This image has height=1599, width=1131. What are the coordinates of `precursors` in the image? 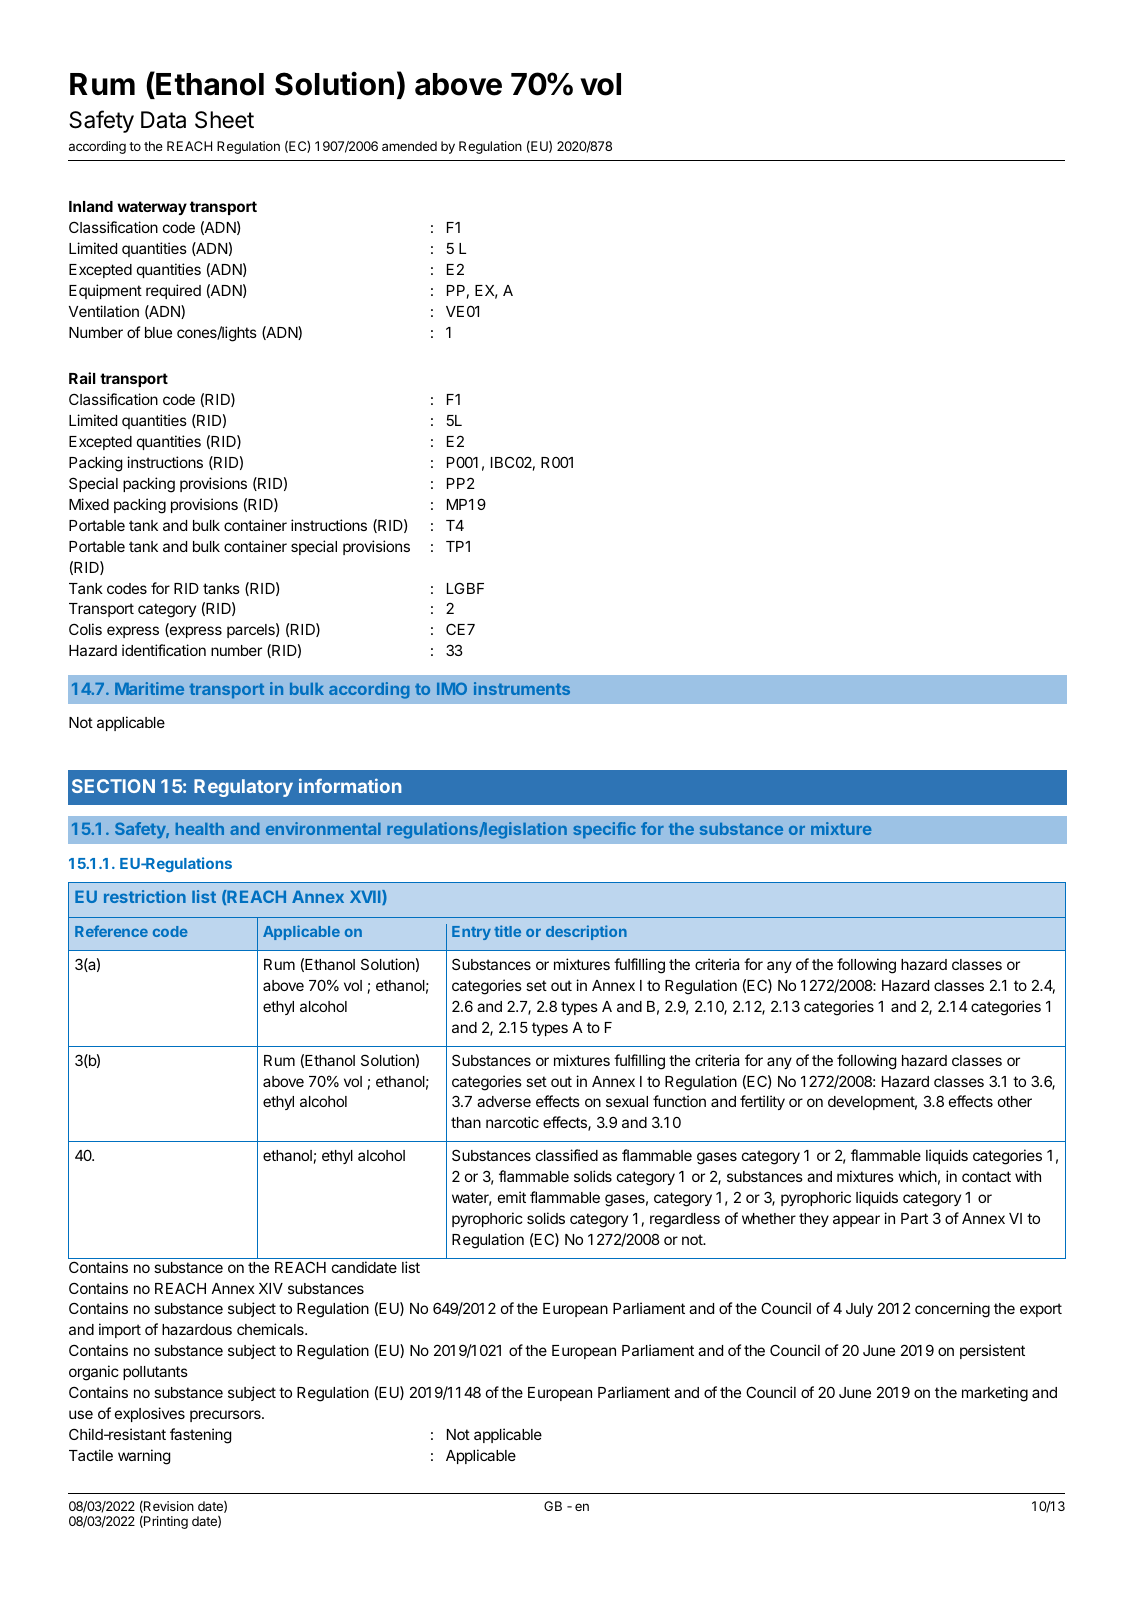 It's located at (226, 1416).
